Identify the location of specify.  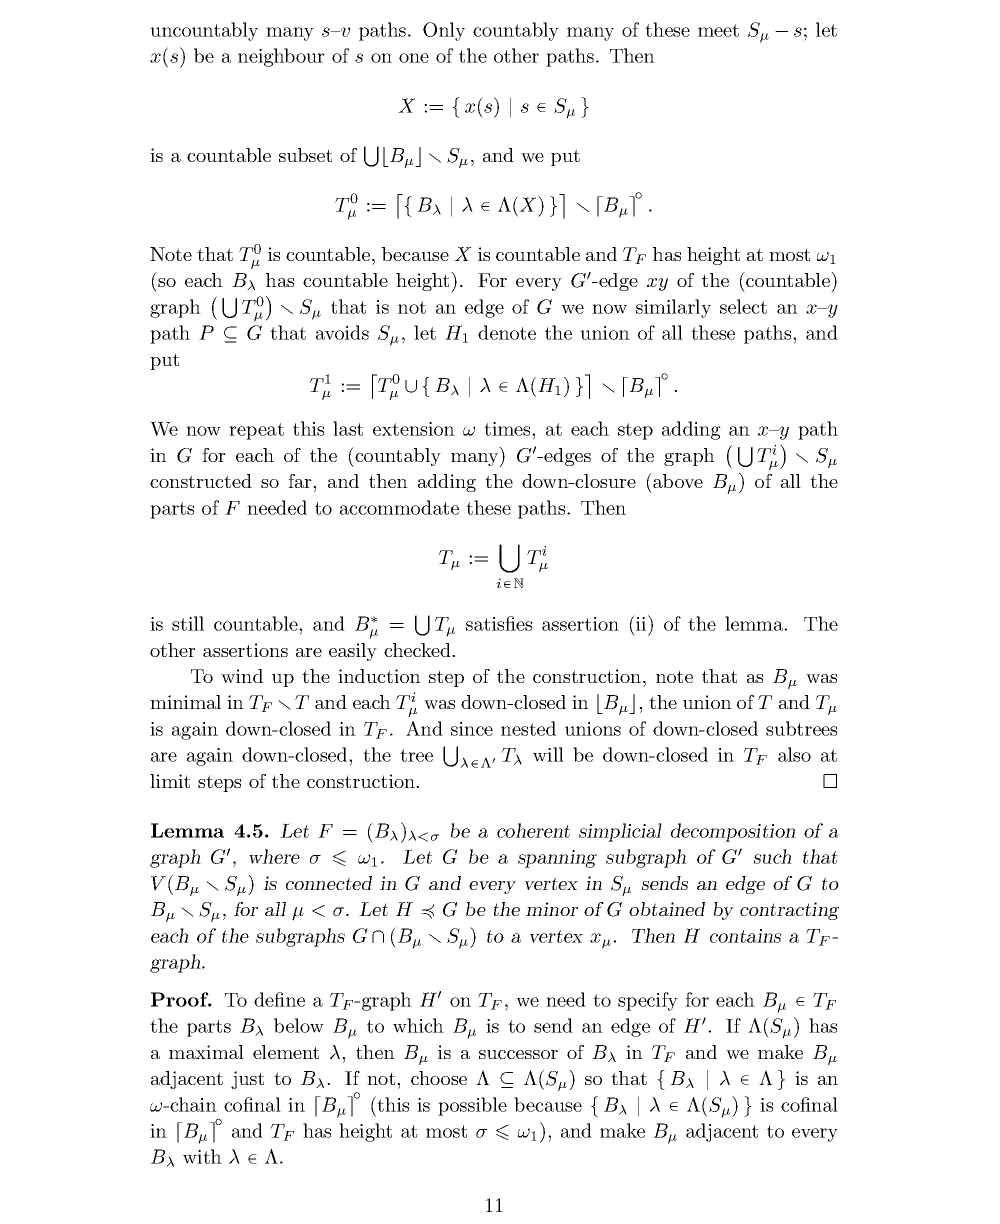
(648, 1001).
